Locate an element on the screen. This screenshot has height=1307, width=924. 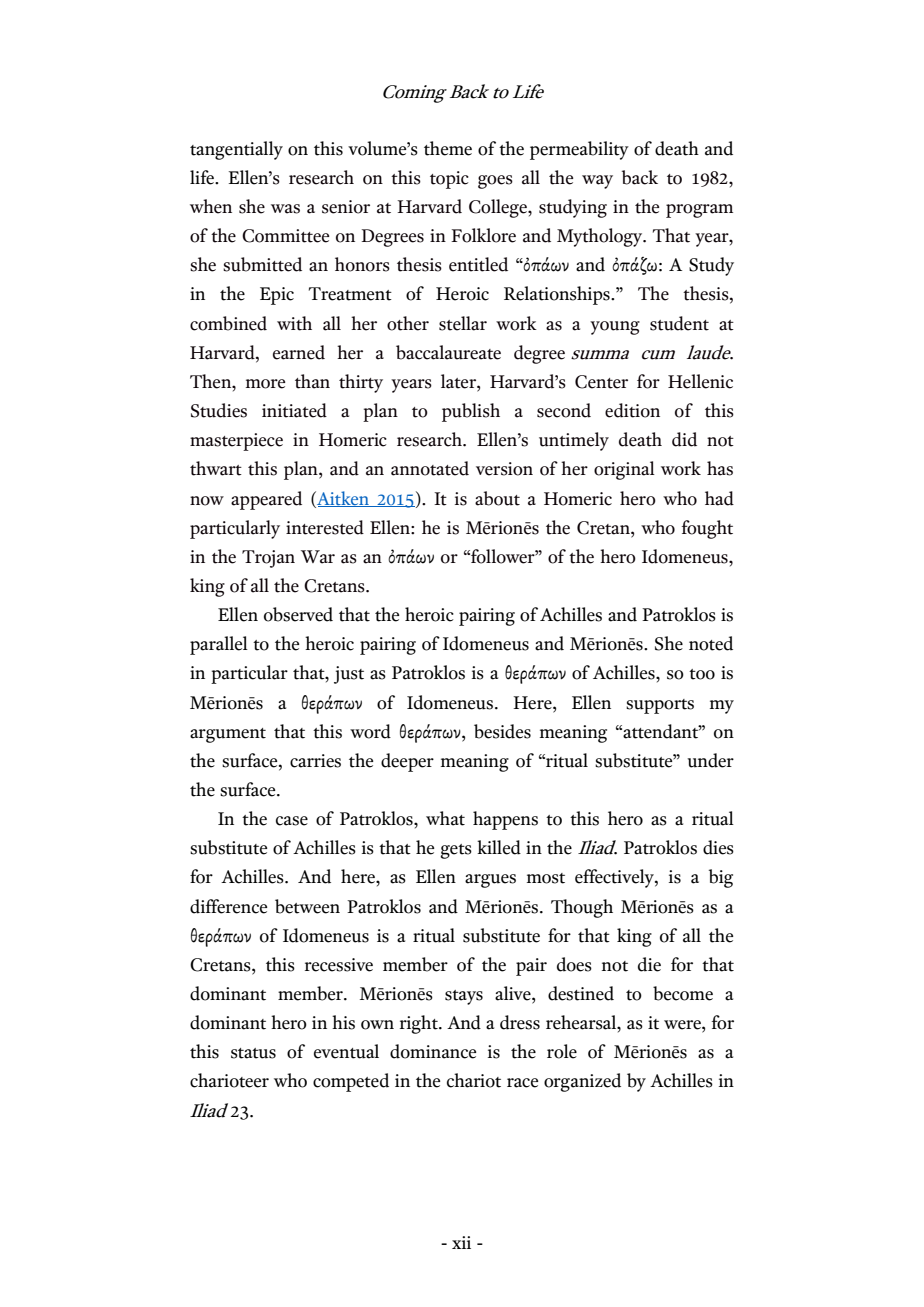
program is located at coordinates (699, 211).
